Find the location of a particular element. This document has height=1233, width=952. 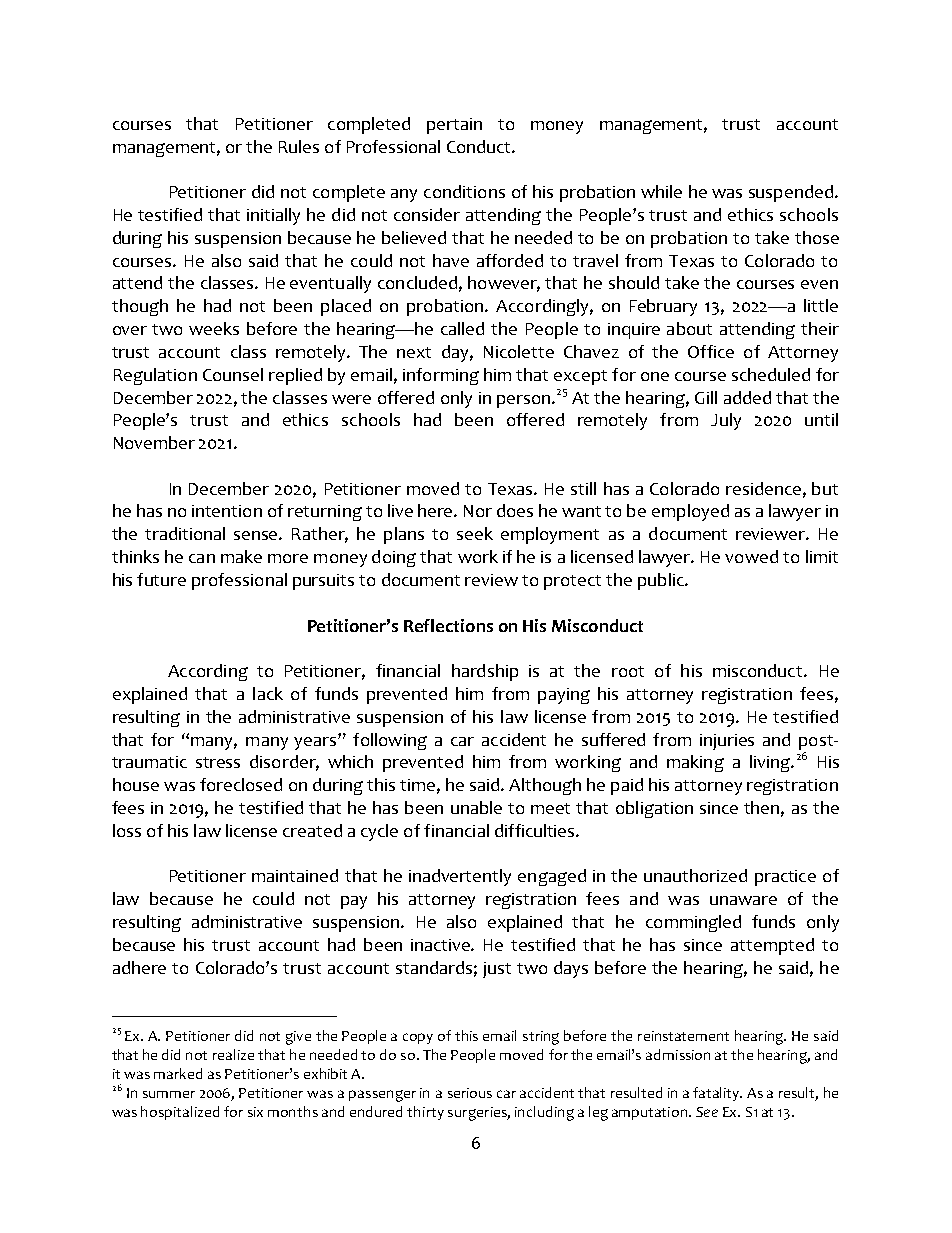

Reflections is located at coordinates (448, 625).
